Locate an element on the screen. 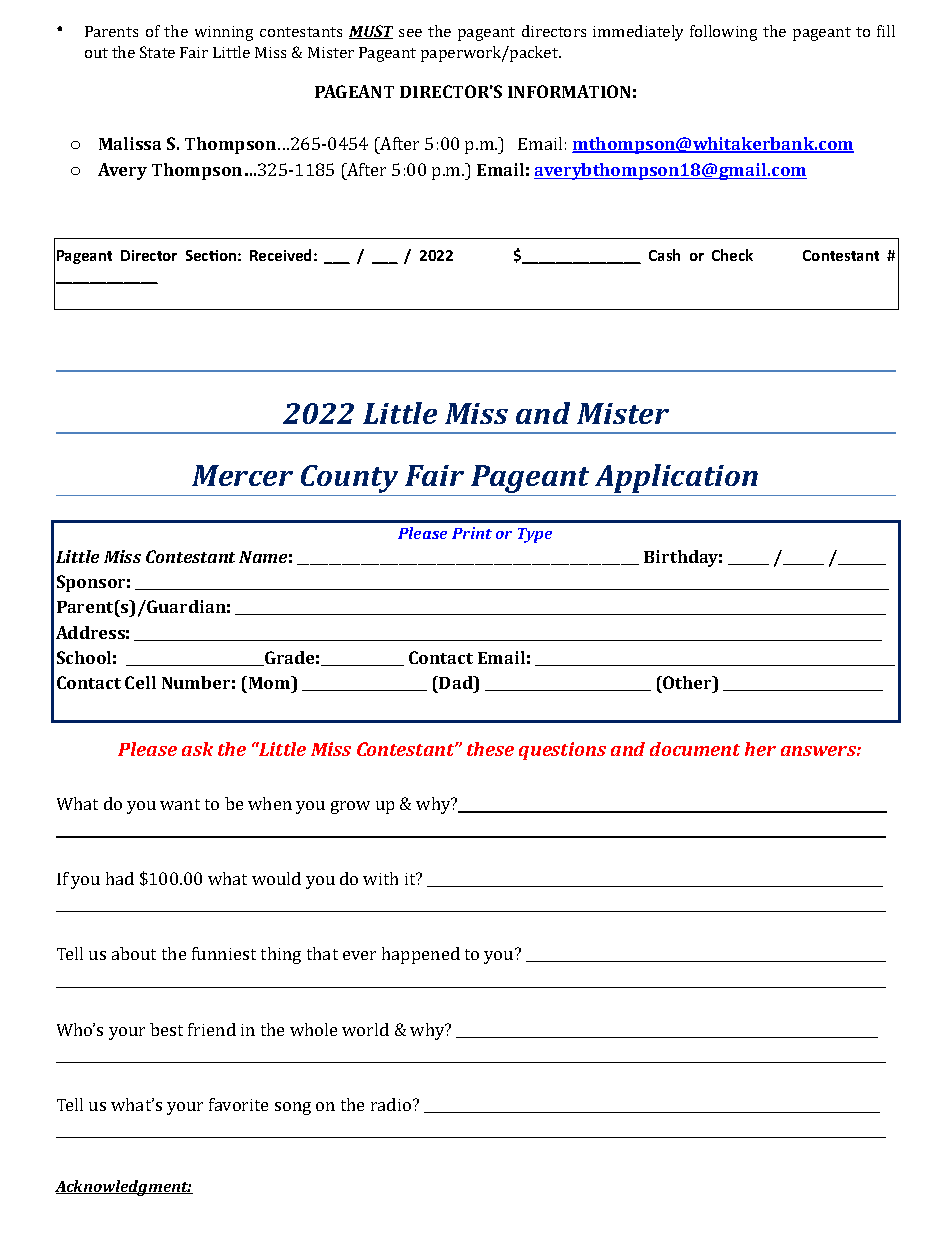 This screenshot has height=1233, width=952. County is located at coordinates (349, 479).
